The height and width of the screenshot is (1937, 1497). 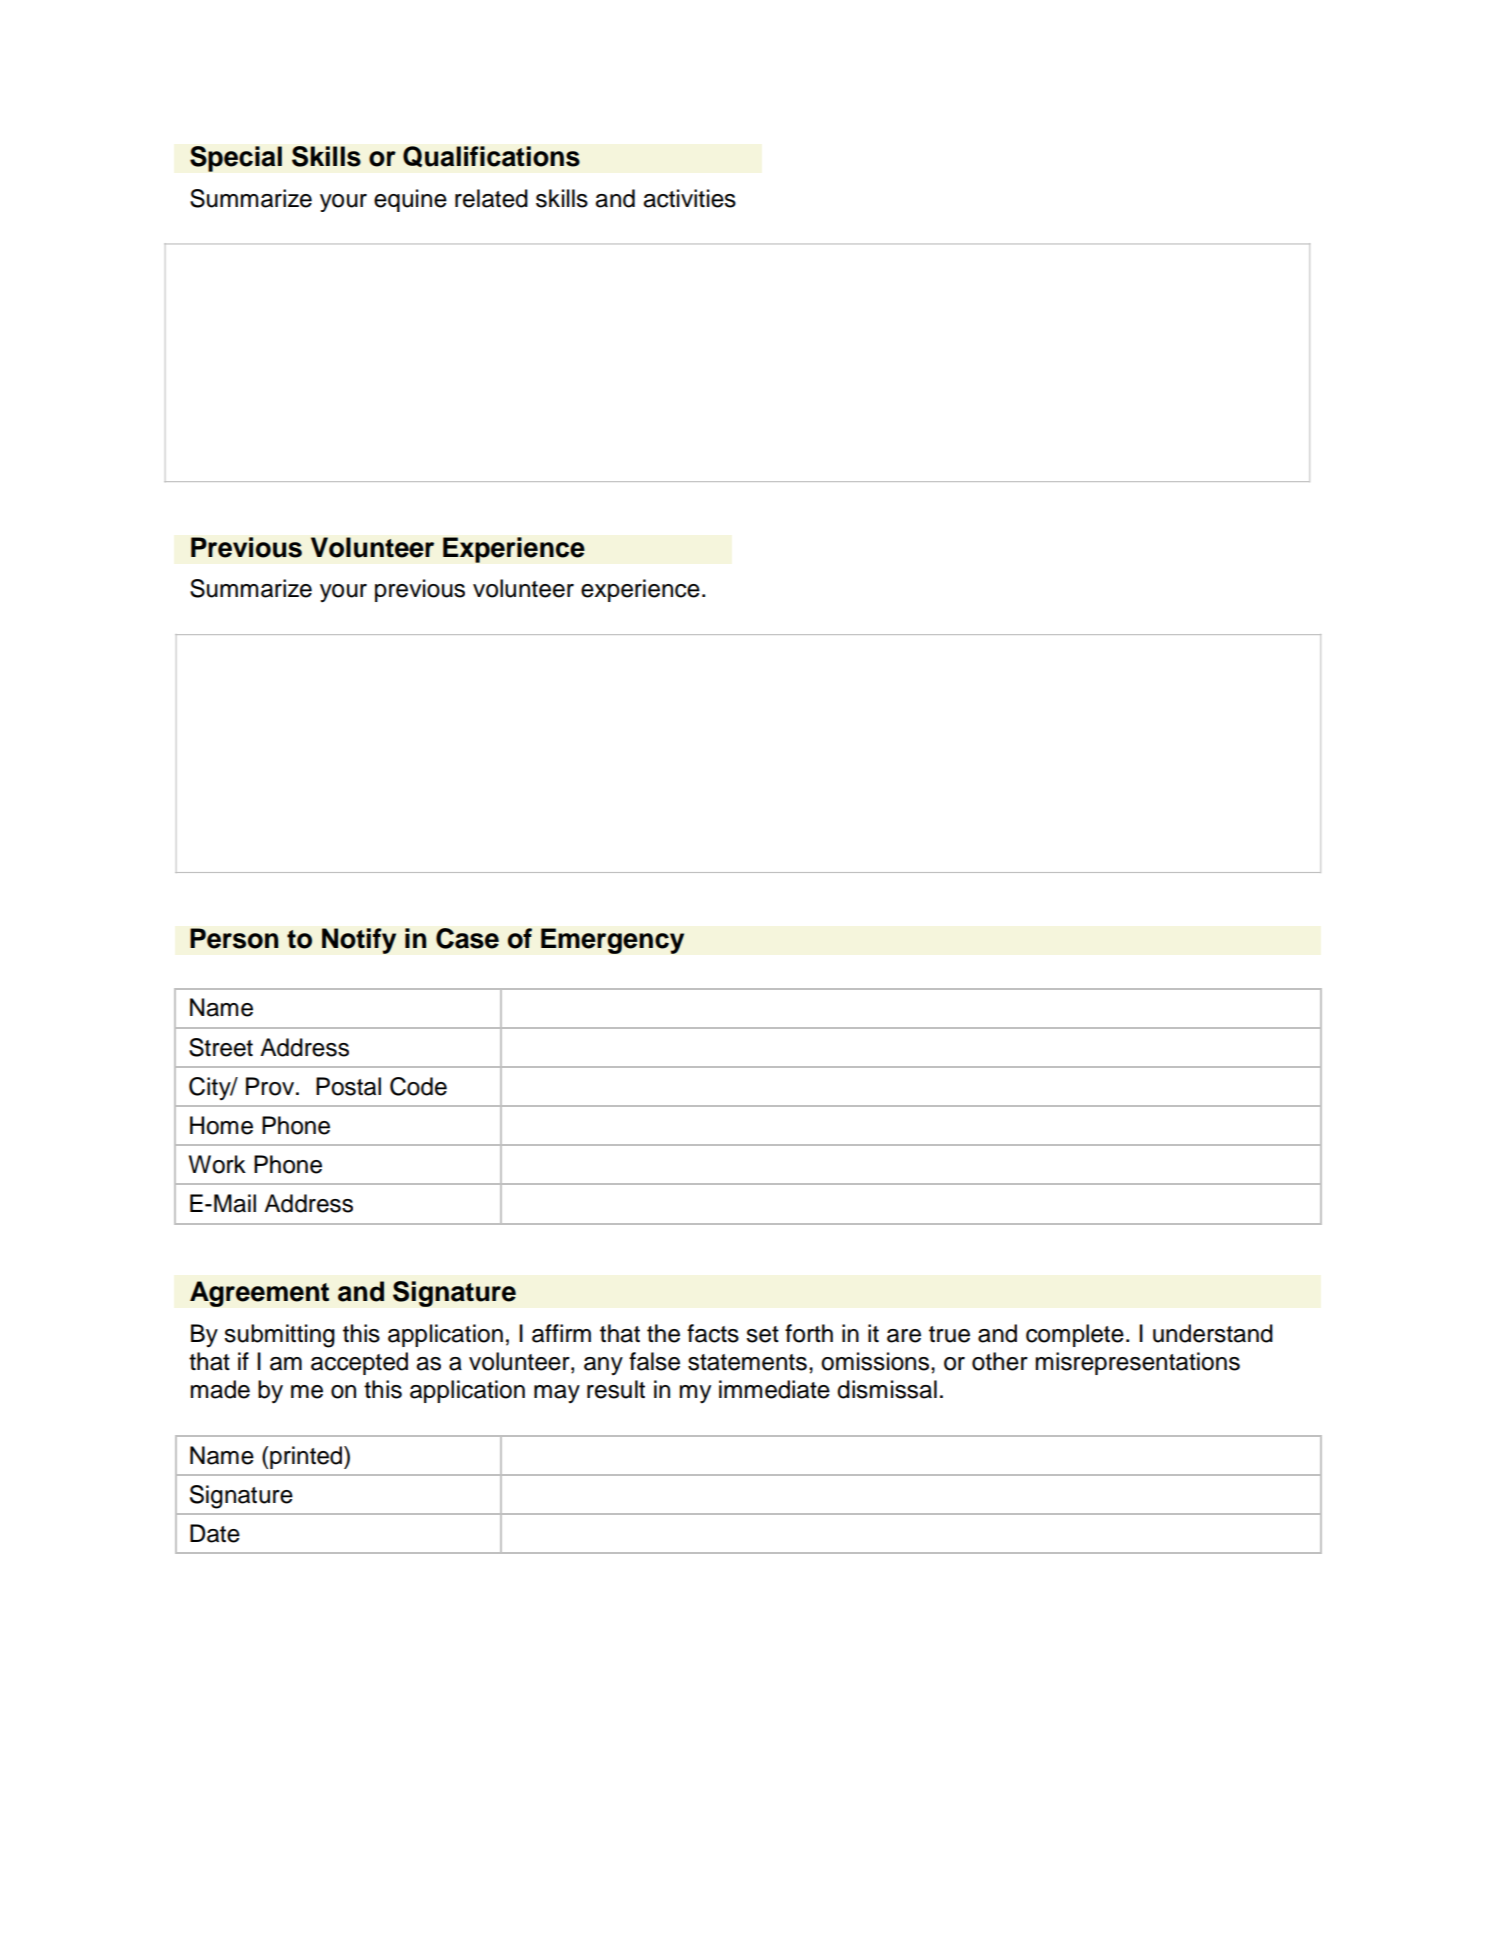 What do you see at coordinates (1075, 1335) in the screenshot?
I see `complete` at bounding box center [1075, 1335].
